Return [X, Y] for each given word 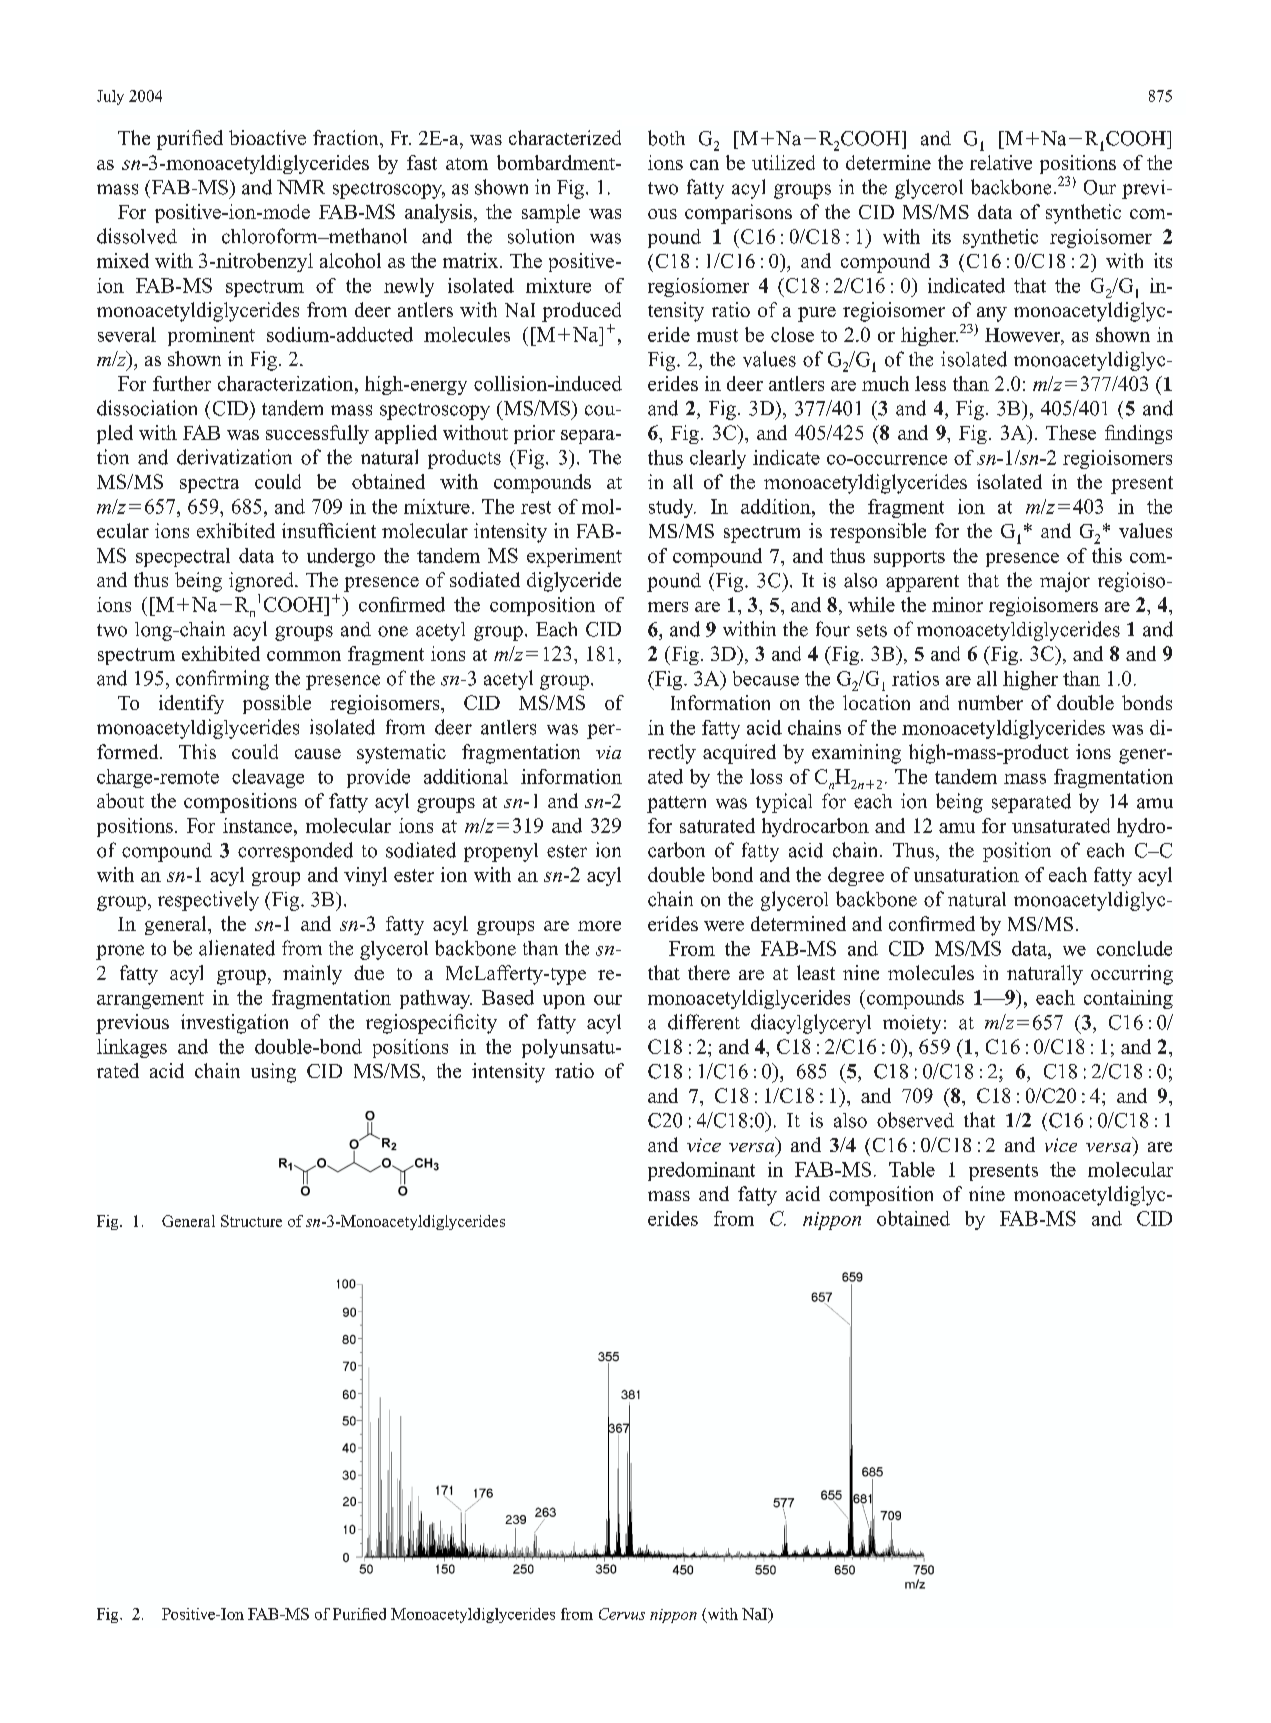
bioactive [267, 137]
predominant [701, 1171]
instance [257, 825]
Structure [251, 1221]
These [1071, 432]
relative [1001, 162]
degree [856, 876]
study [672, 508]
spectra [209, 485]
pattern [676, 804]
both [666, 138]
